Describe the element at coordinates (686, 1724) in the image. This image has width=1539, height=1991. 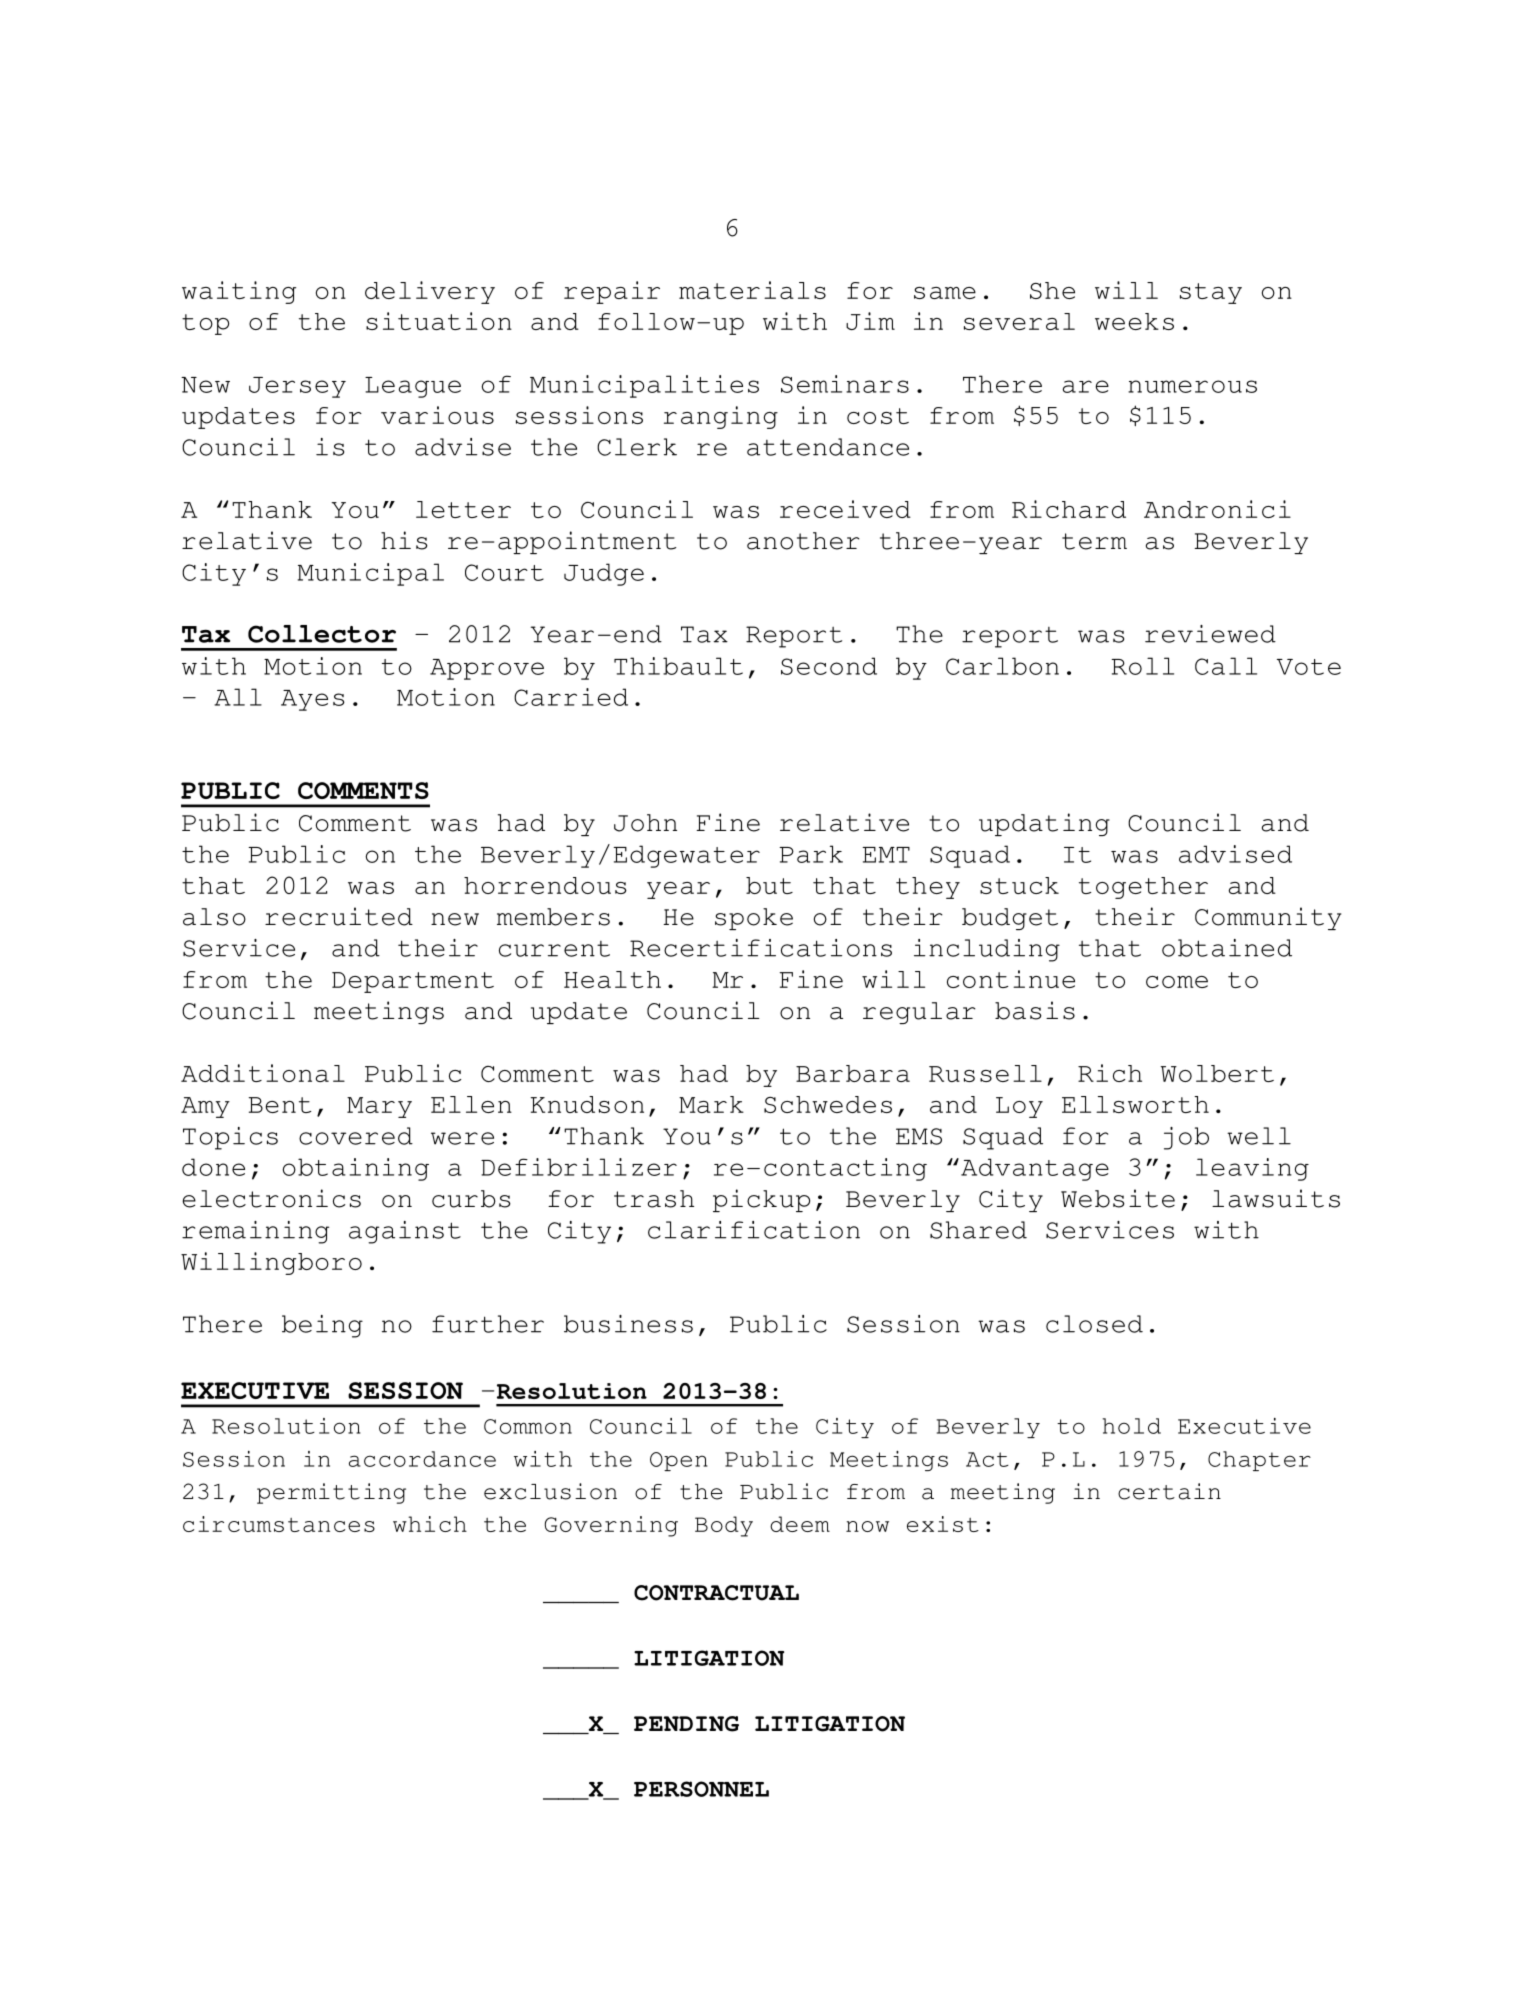
I see `PENDING` at that location.
